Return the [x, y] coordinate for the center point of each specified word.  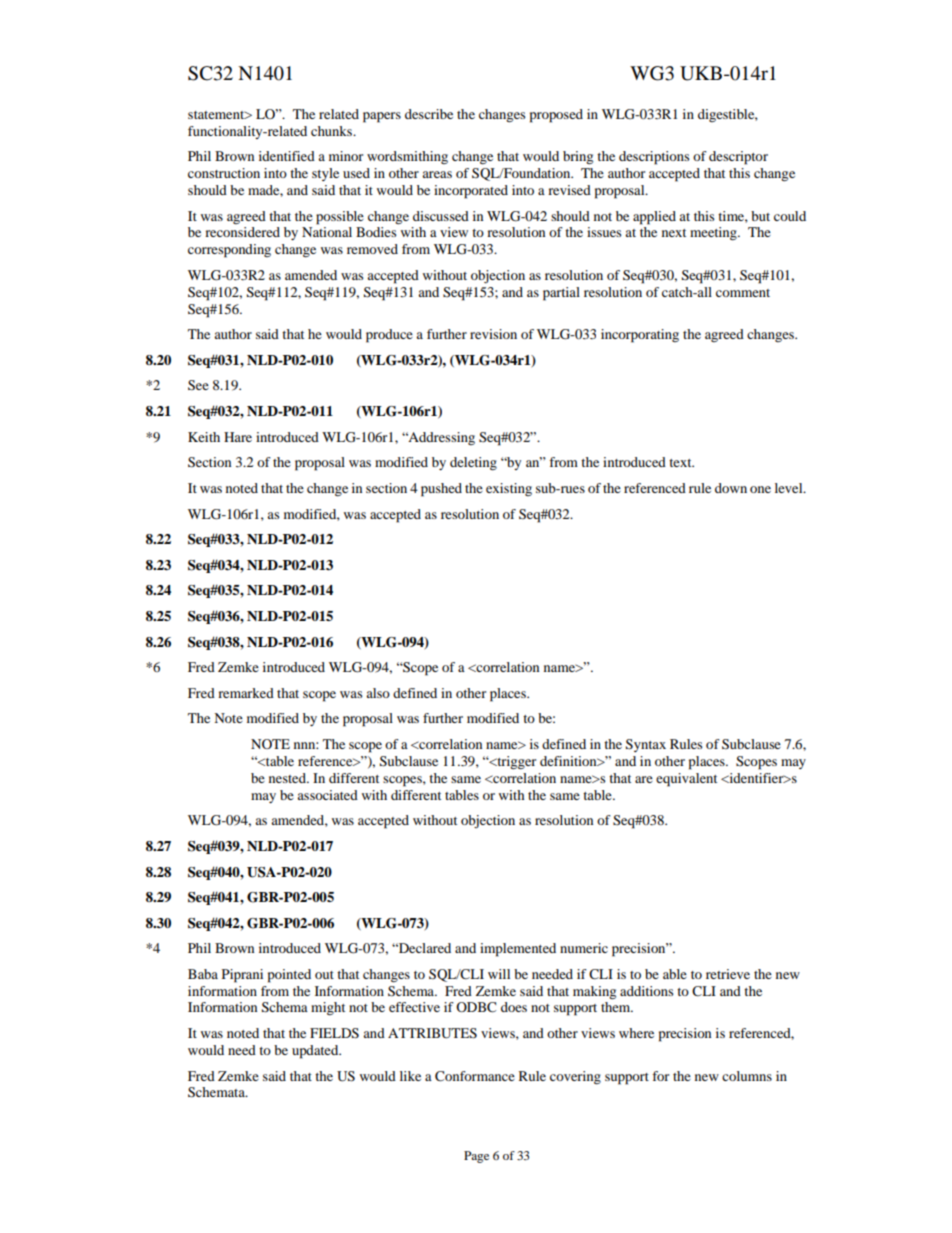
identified [287, 156]
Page [476, 1157]
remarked [246, 693]
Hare [238, 437]
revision [493, 334]
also [378, 693]
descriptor [738, 158]
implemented [518, 950]
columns [747, 1076]
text [681, 463]
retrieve [728, 974]
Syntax [646, 745]
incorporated [471, 192]
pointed [289, 976]
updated [316, 1052]
